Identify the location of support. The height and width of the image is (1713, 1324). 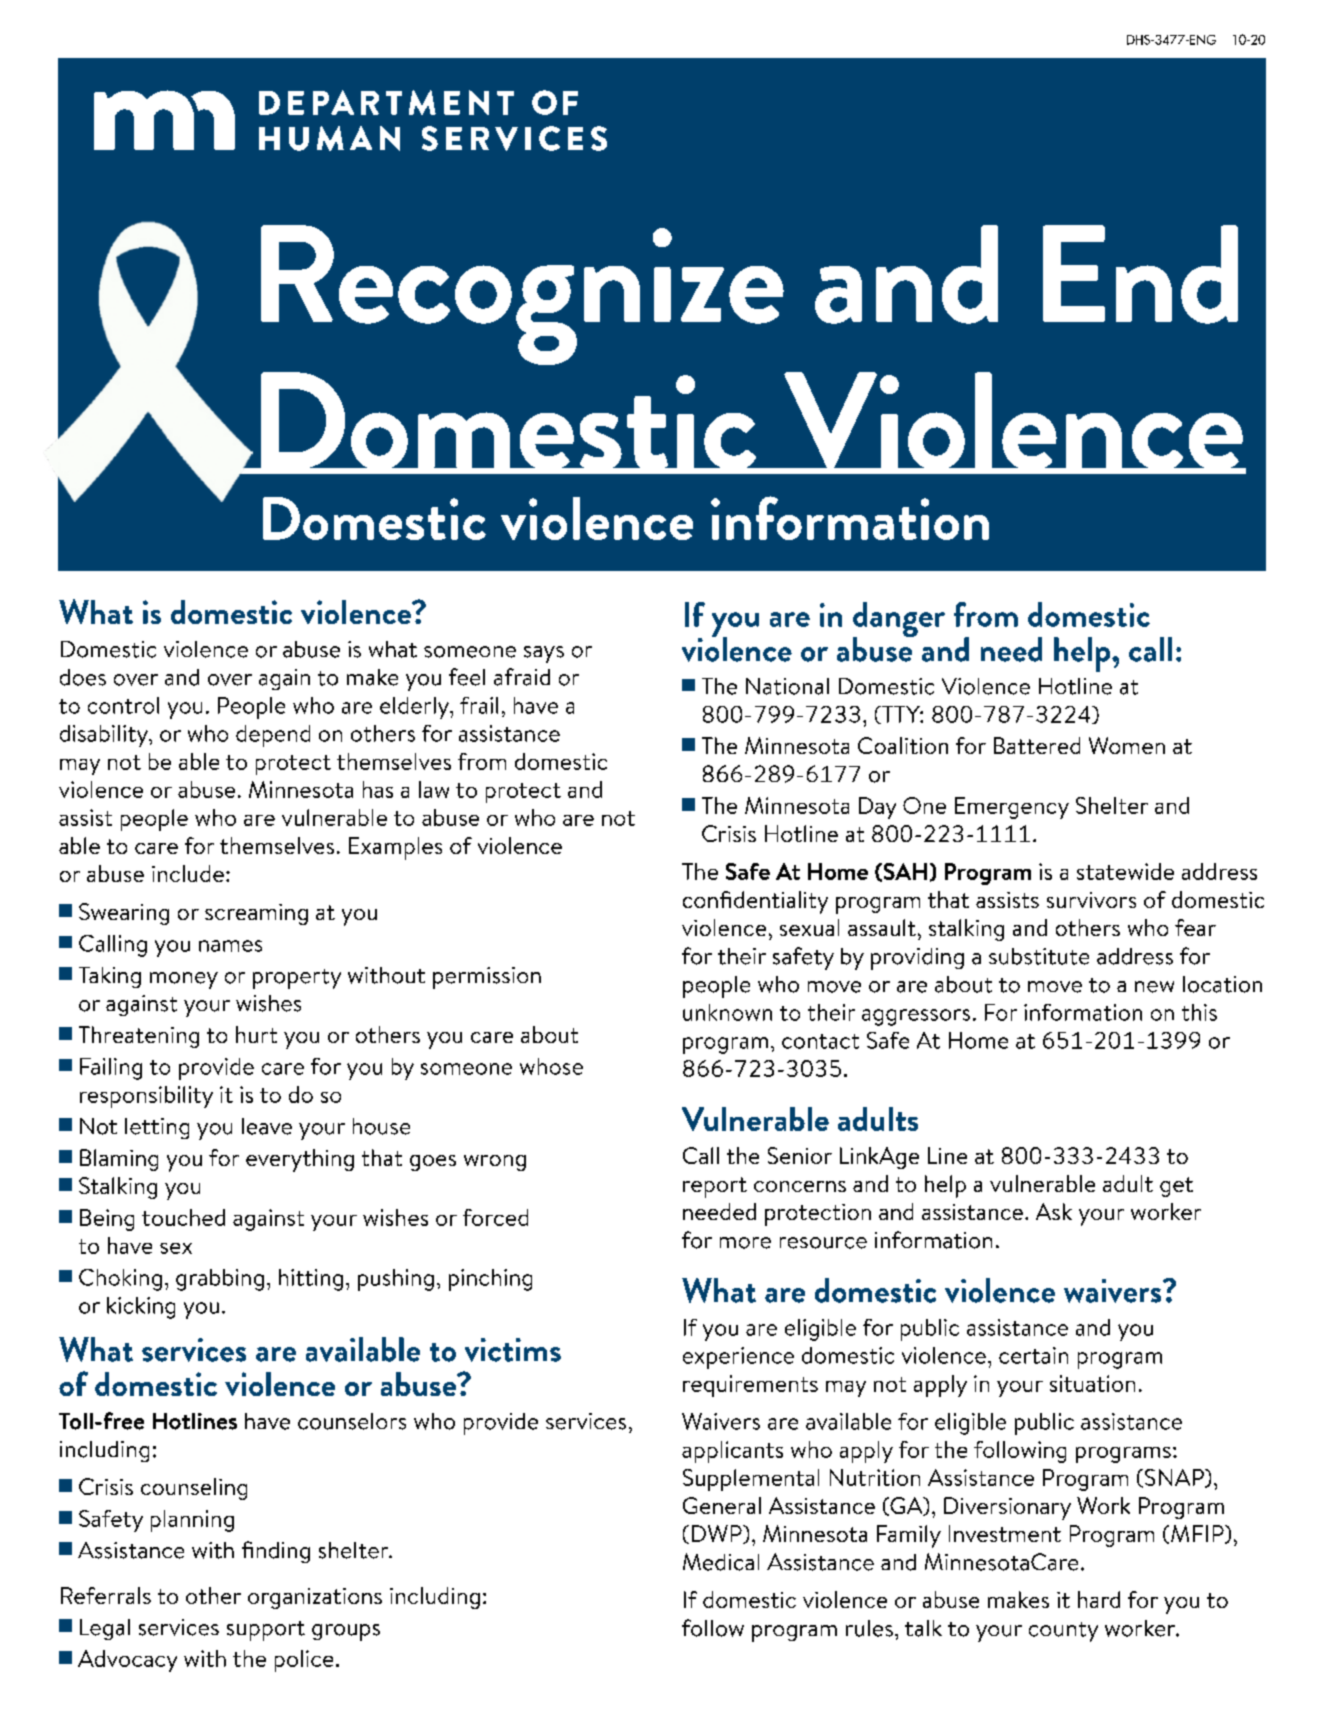
(266, 1631).
